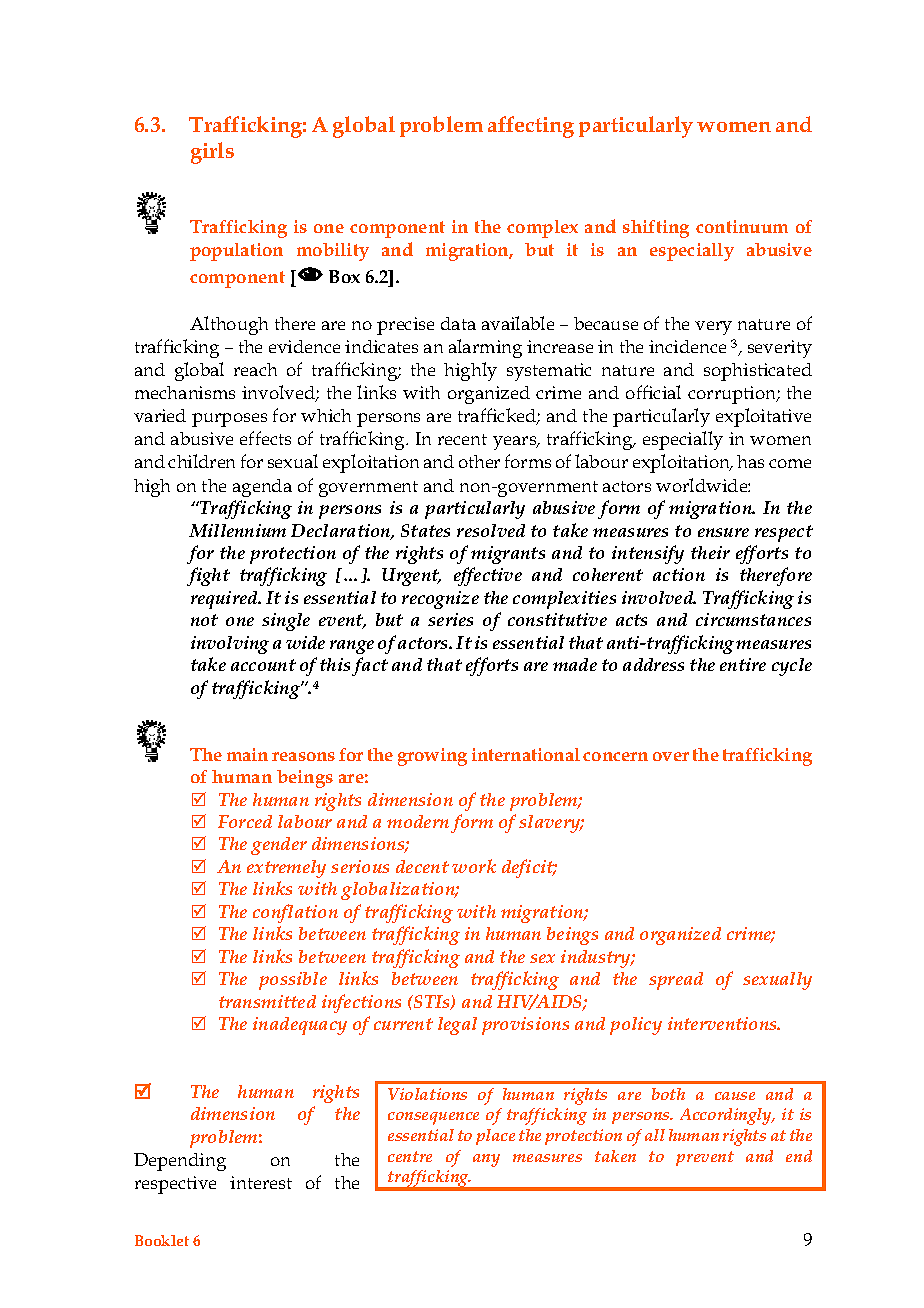 The image size is (924, 1308). Describe the element at coordinates (245, 821) in the screenshot. I see `Forced` at that location.
